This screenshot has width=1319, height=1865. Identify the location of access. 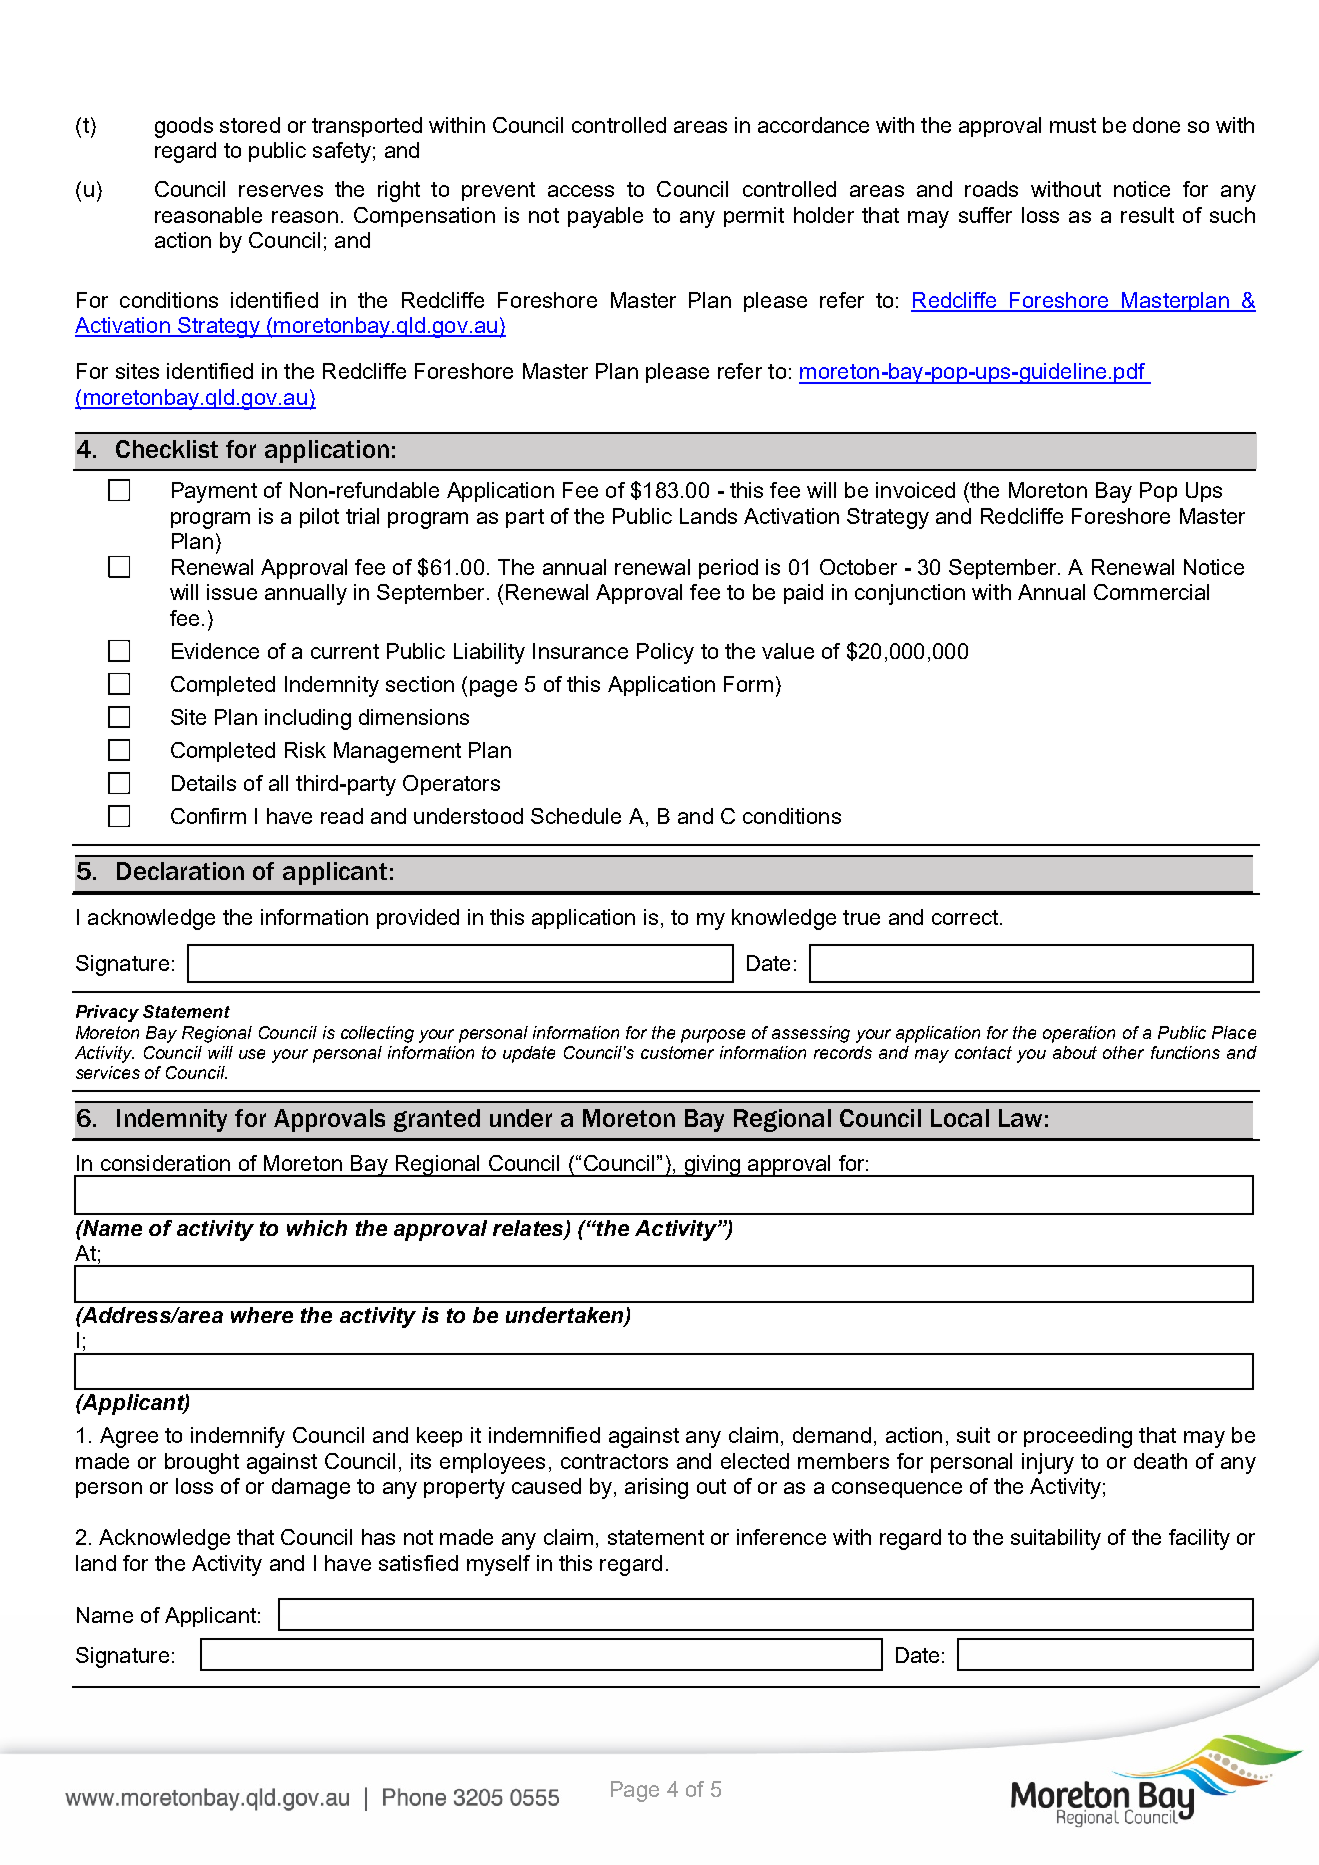
(581, 191).
